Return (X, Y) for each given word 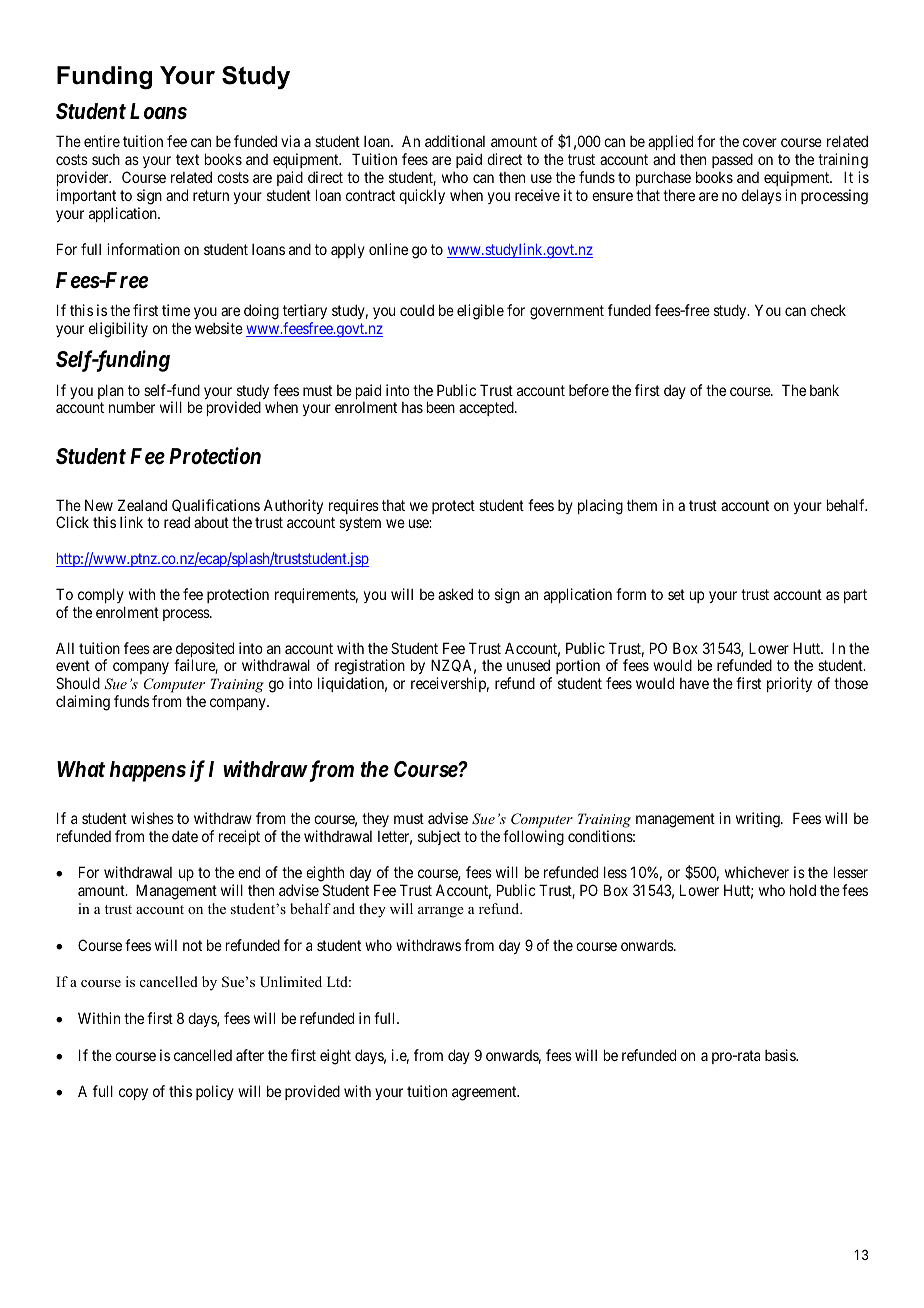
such (106, 159)
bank (824, 390)
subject (439, 837)
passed (732, 160)
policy (215, 1092)
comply (101, 595)
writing (759, 820)
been (441, 407)
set (676, 594)
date (185, 836)
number (132, 407)
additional (455, 141)
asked (455, 594)
